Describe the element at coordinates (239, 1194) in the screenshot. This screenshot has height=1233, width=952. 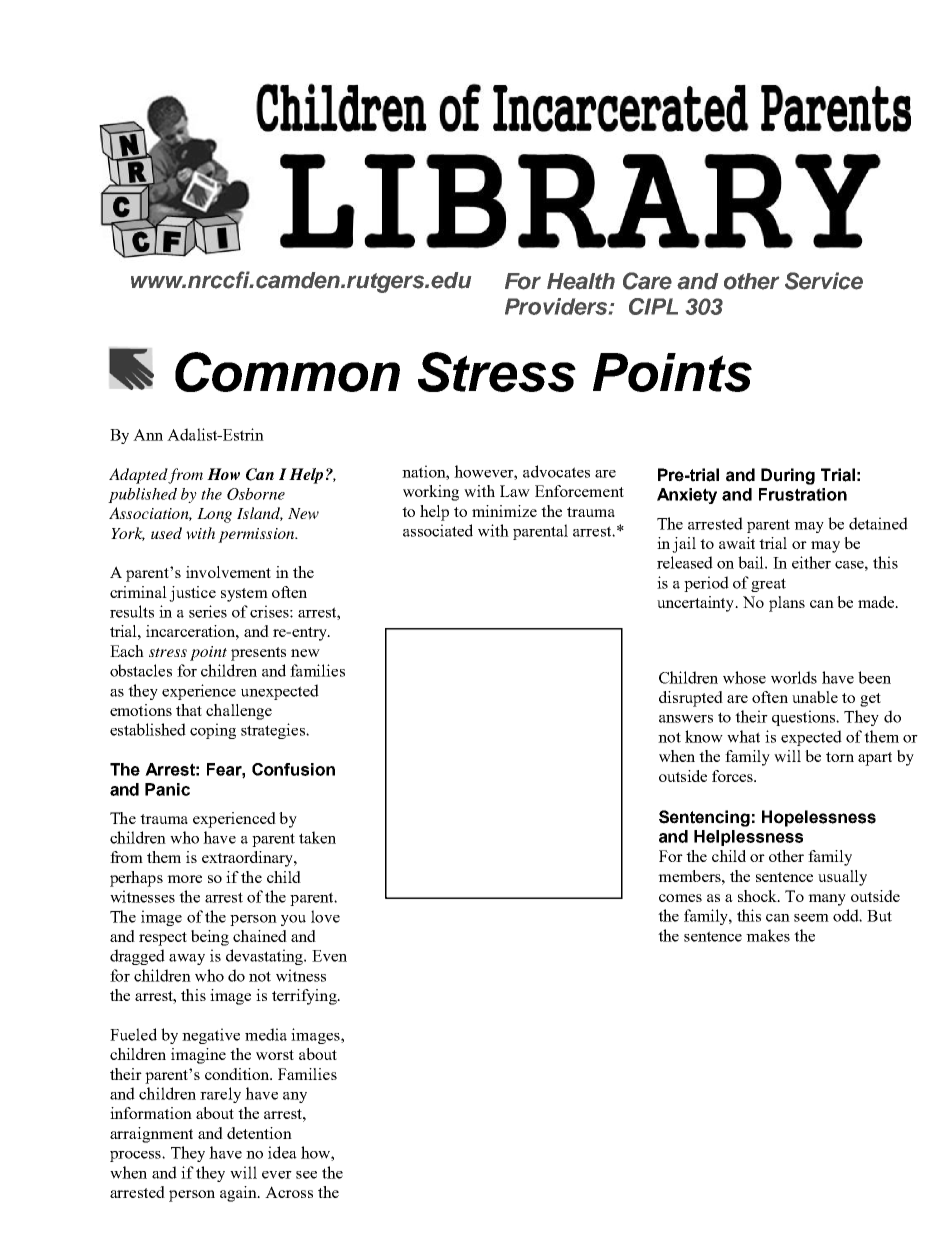
I see `again` at that location.
